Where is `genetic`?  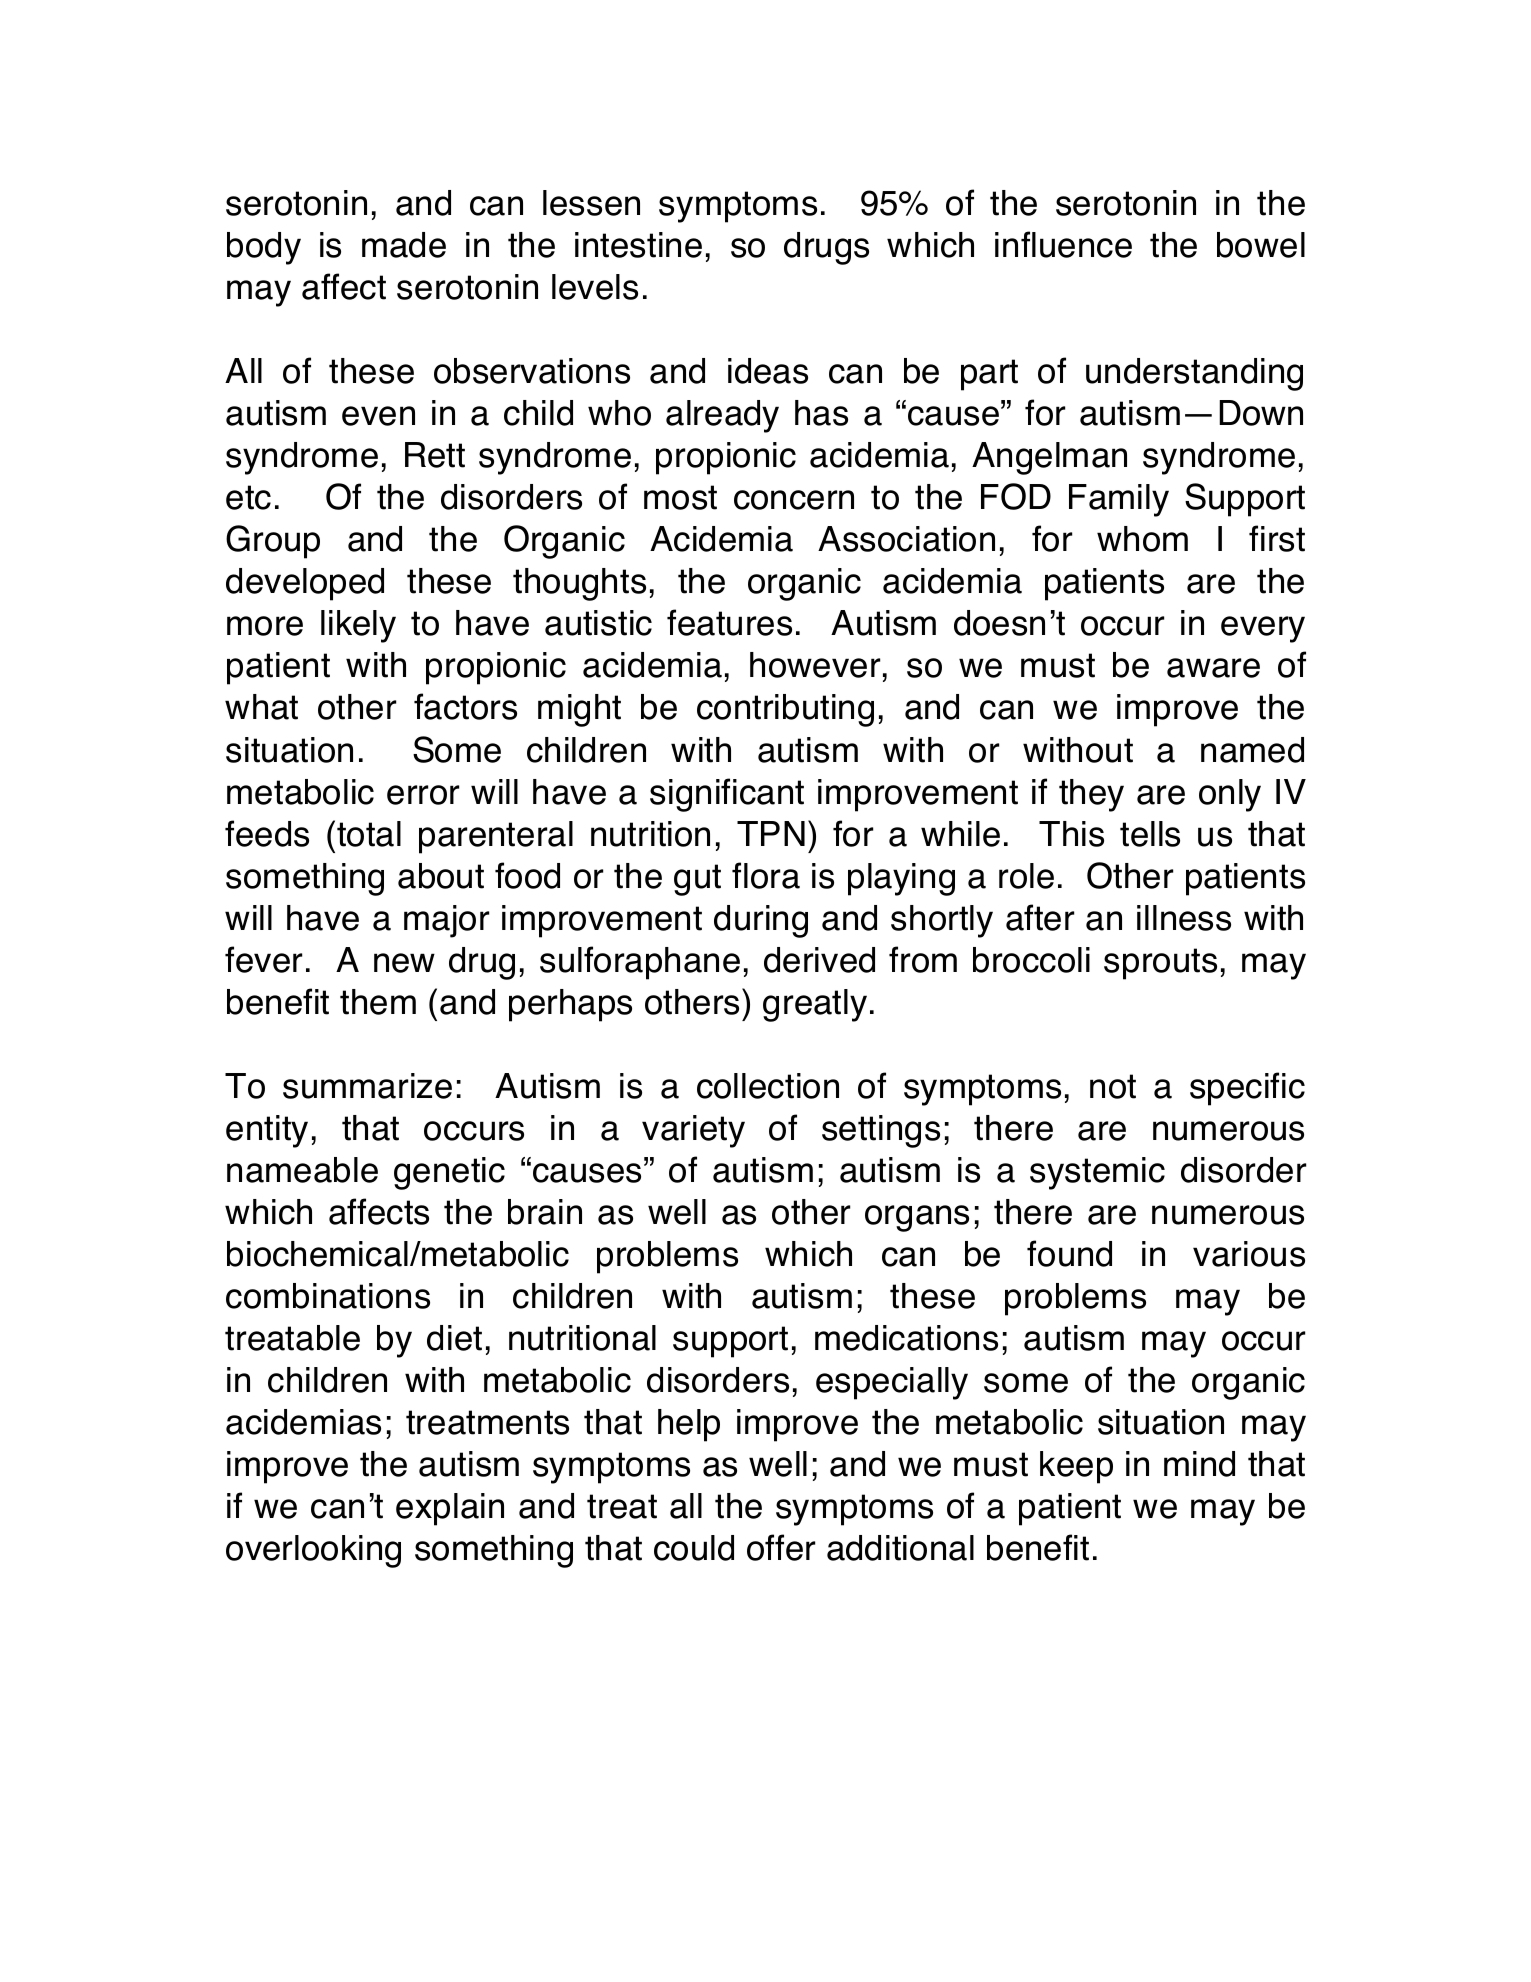 genetic is located at coordinates (449, 1173).
